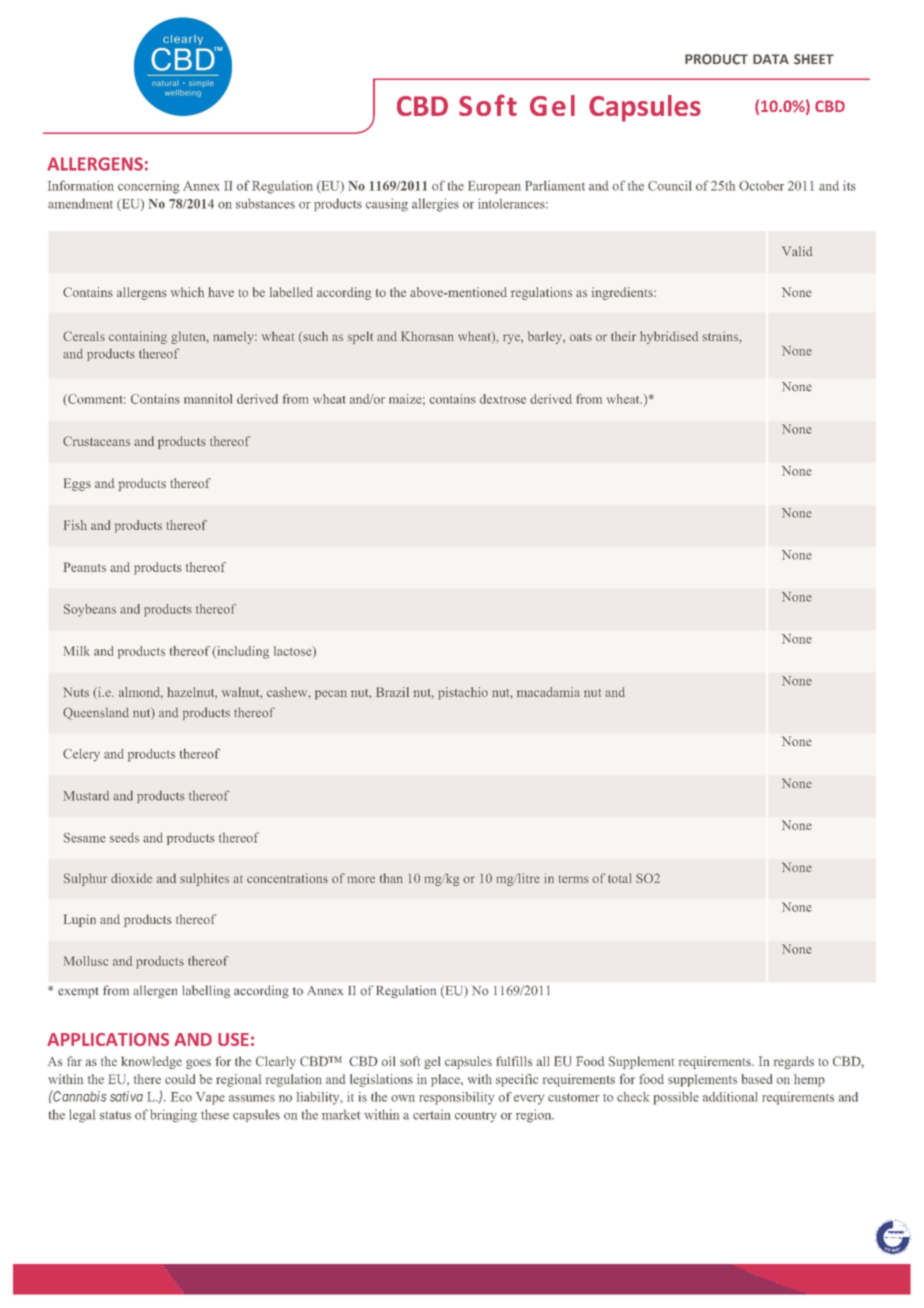 Image resolution: width=924 pixels, height=1308 pixels. I want to click on European, so click(494, 187).
